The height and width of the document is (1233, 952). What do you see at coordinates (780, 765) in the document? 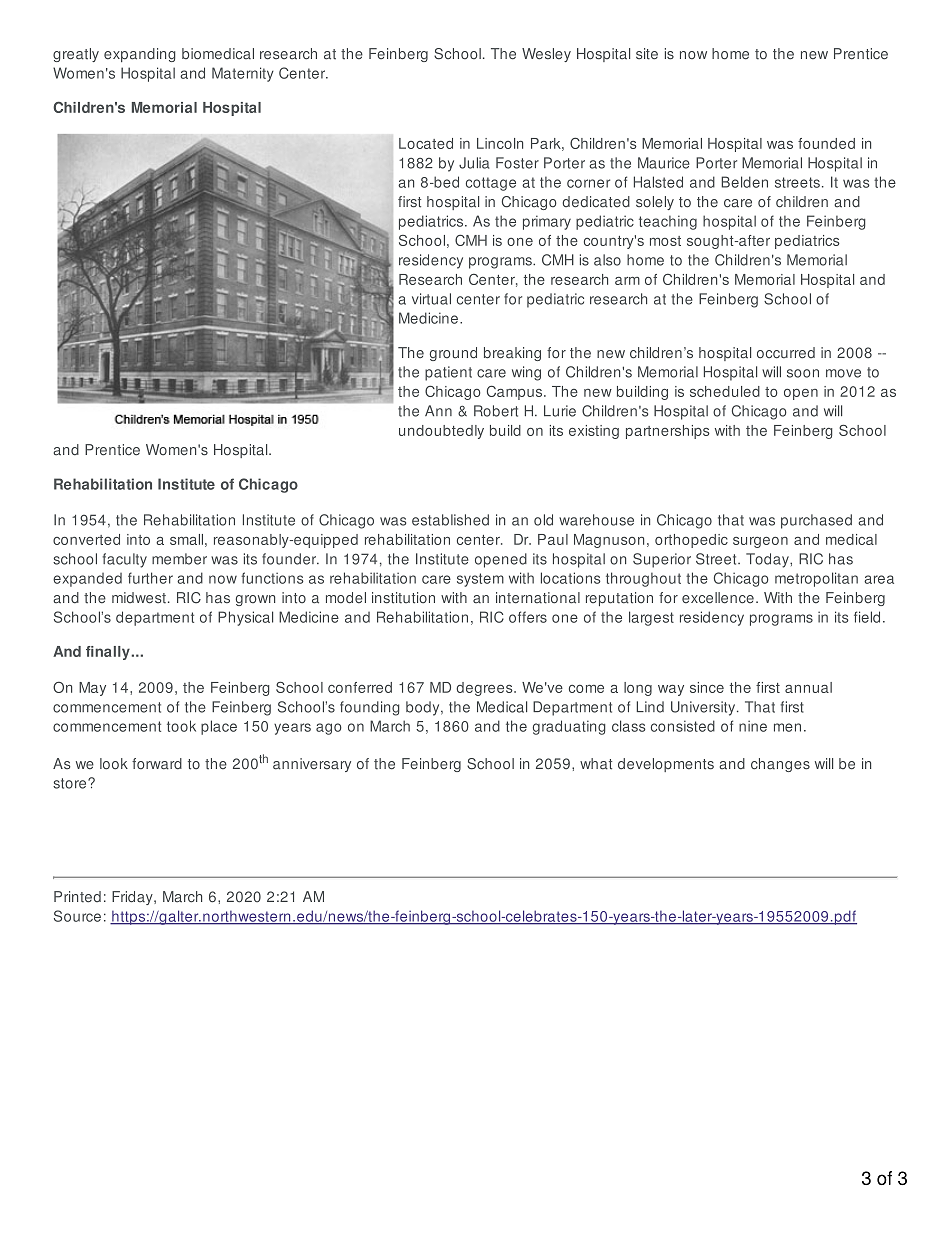
I see `changes` at bounding box center [780, 765].
